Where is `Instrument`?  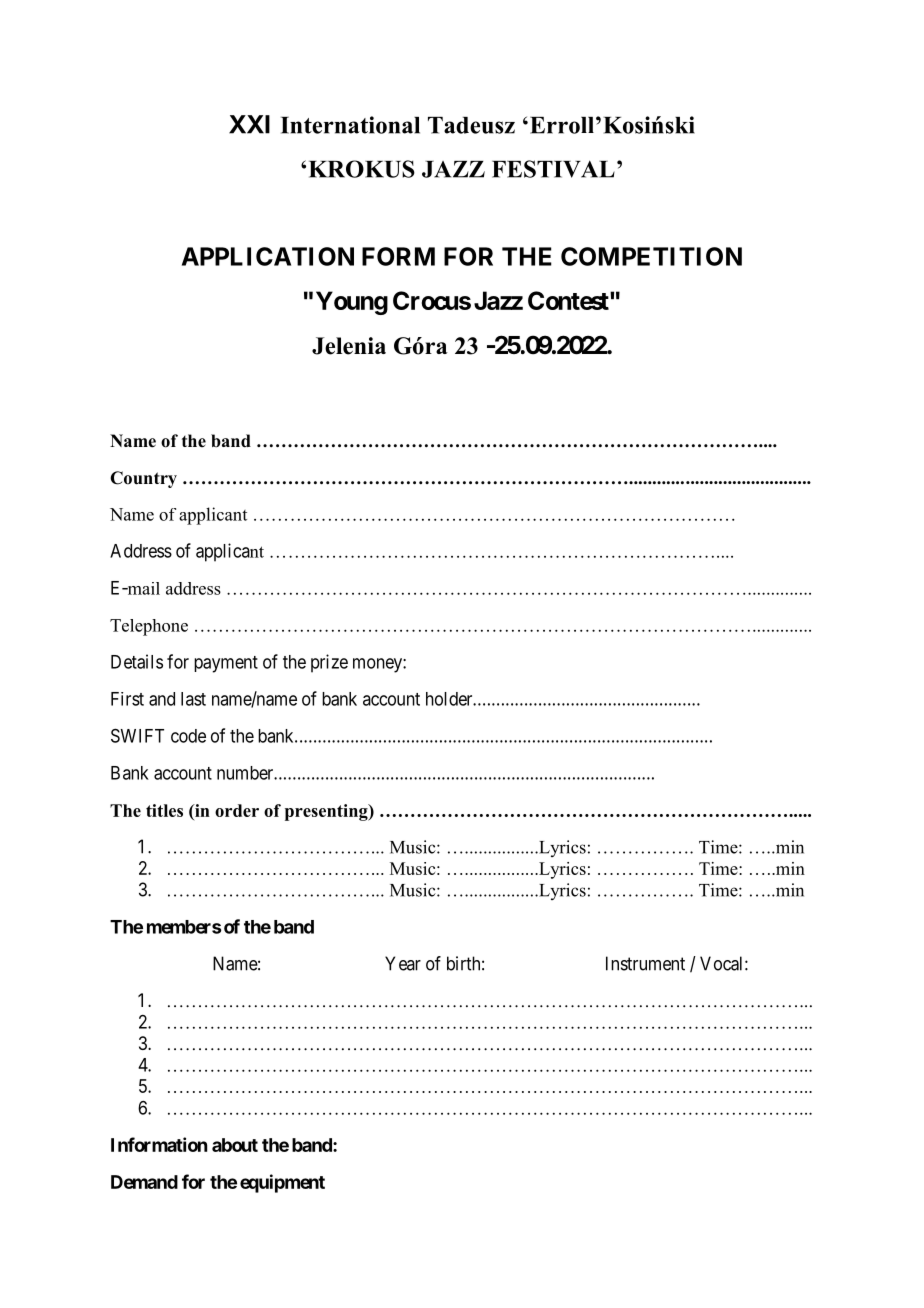 Instrument is located at coordinates (645, 963).
